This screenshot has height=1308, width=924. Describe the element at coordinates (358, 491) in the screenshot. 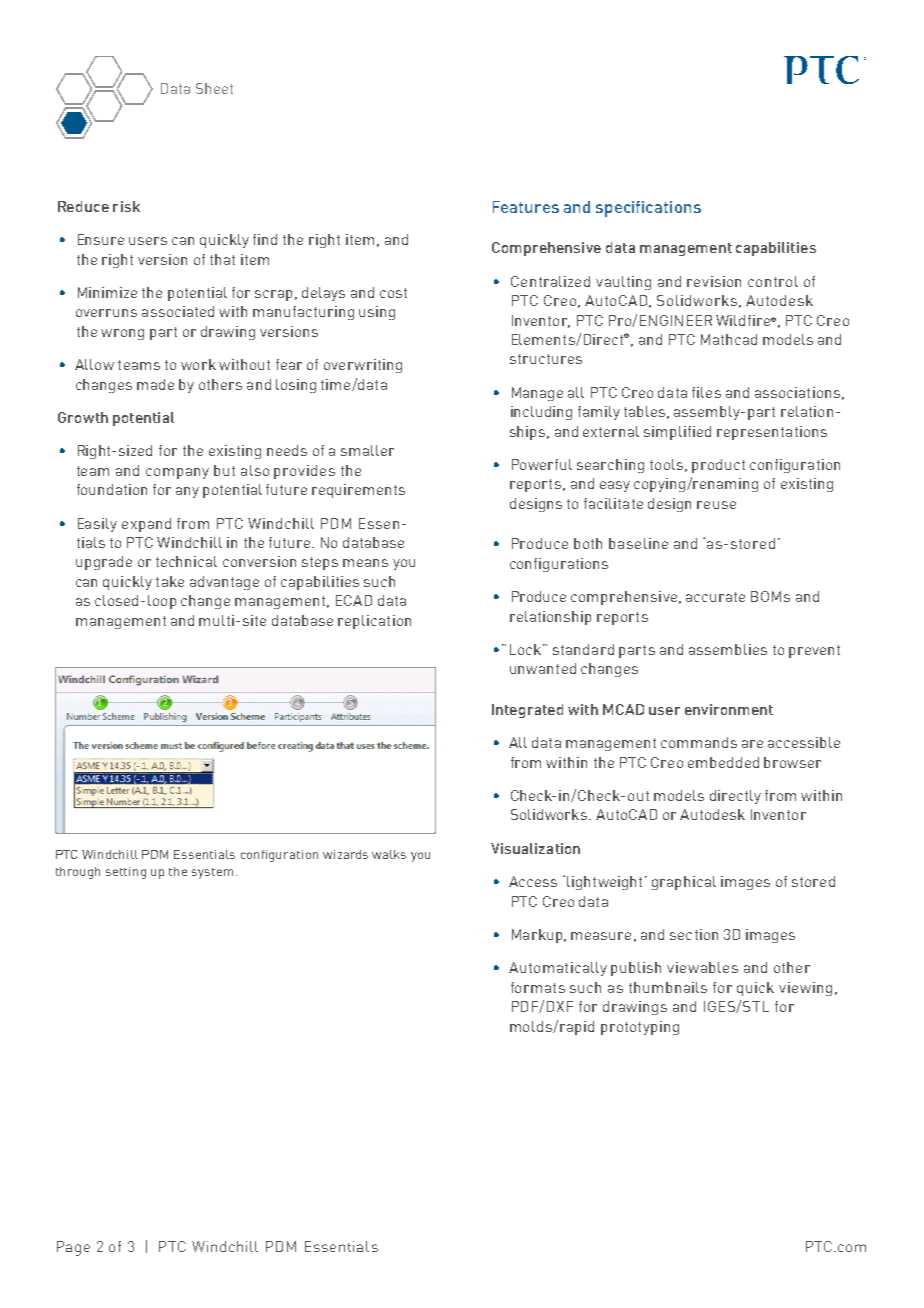

I see `requirements` at that location.
